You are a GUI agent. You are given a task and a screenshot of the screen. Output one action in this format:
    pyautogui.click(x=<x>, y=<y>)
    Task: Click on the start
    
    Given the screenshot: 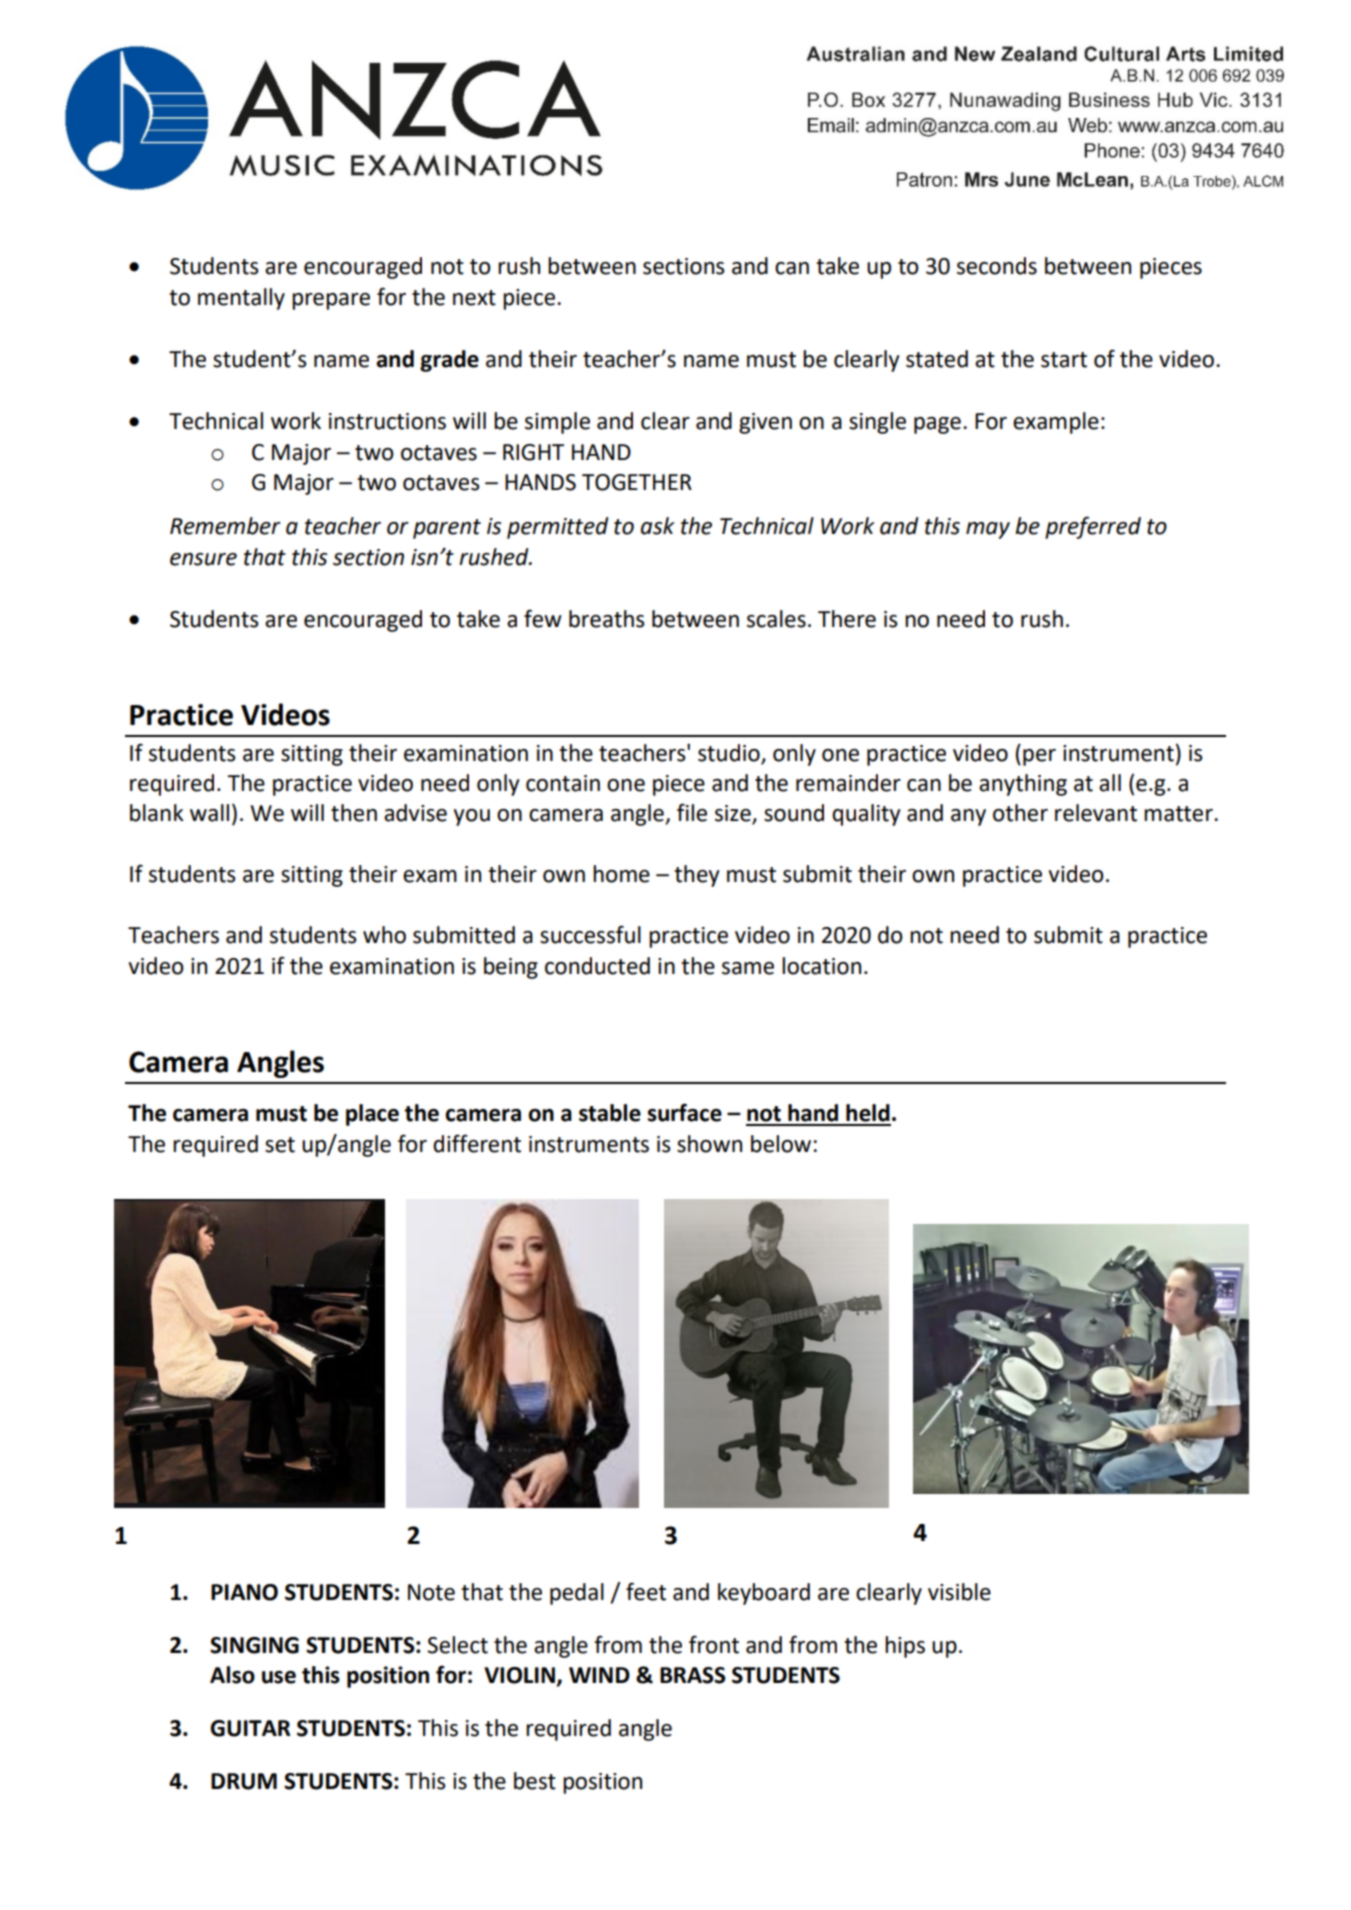 What is the action you would take?
    pyautogui.click(x=1064, y=360)
